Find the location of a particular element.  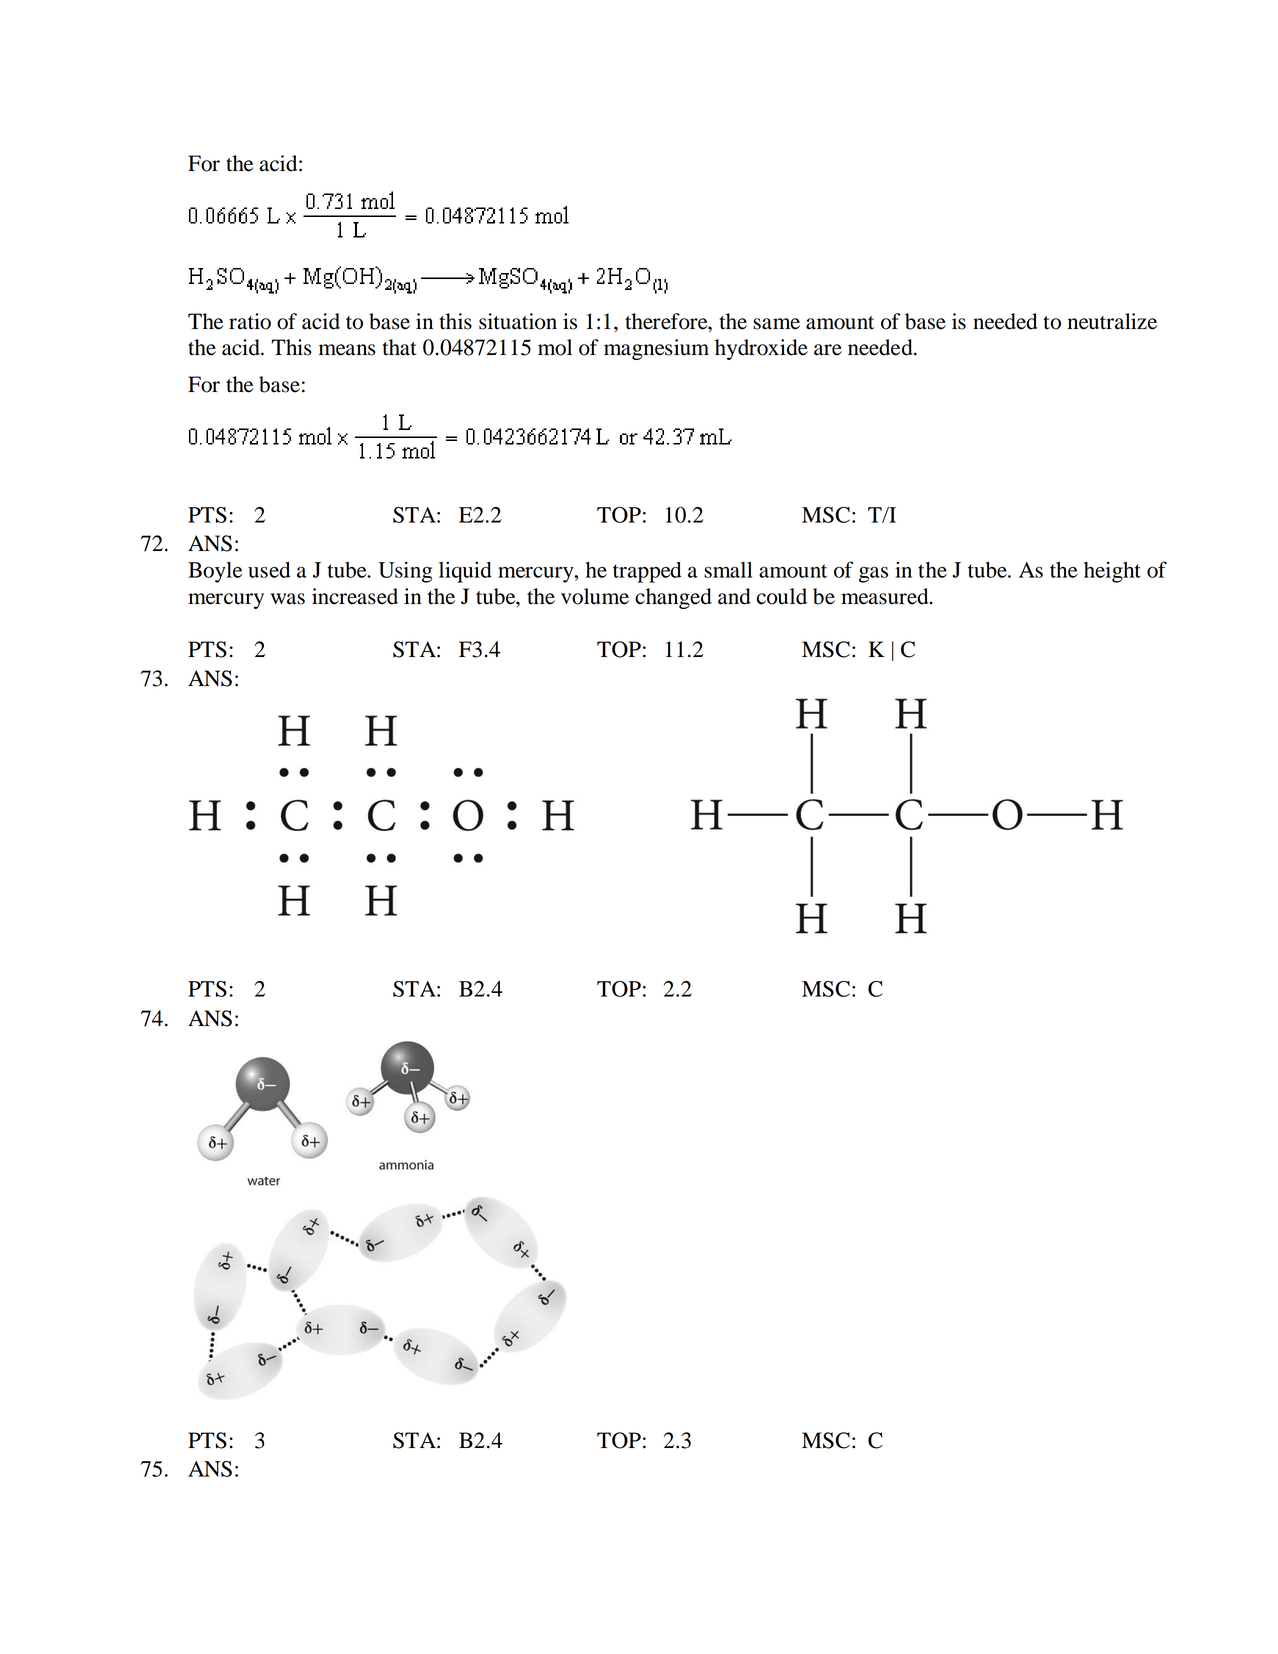

small is located at coordinates (728, 570).
